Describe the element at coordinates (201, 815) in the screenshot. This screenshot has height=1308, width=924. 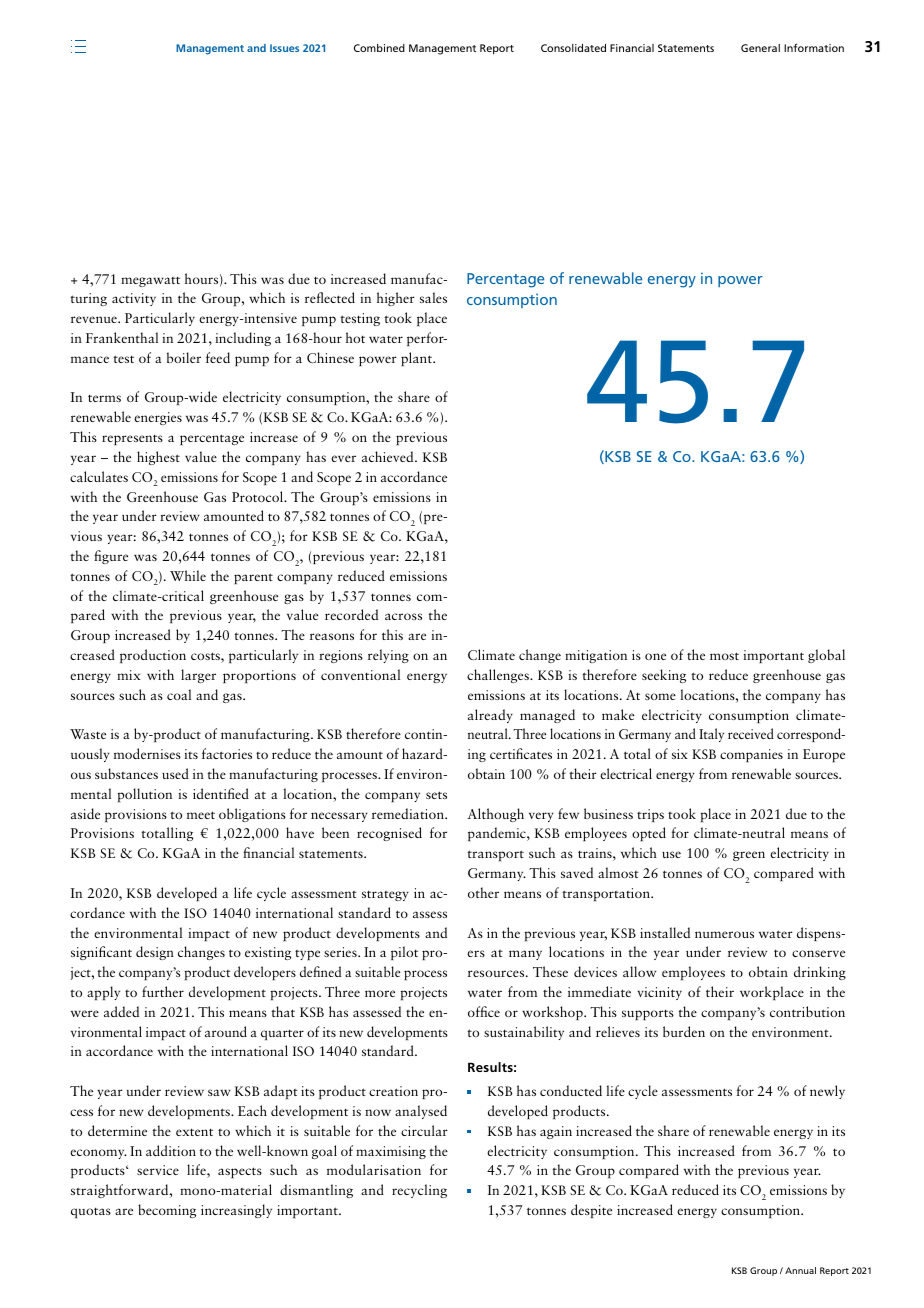
I see `meet` at that location.
